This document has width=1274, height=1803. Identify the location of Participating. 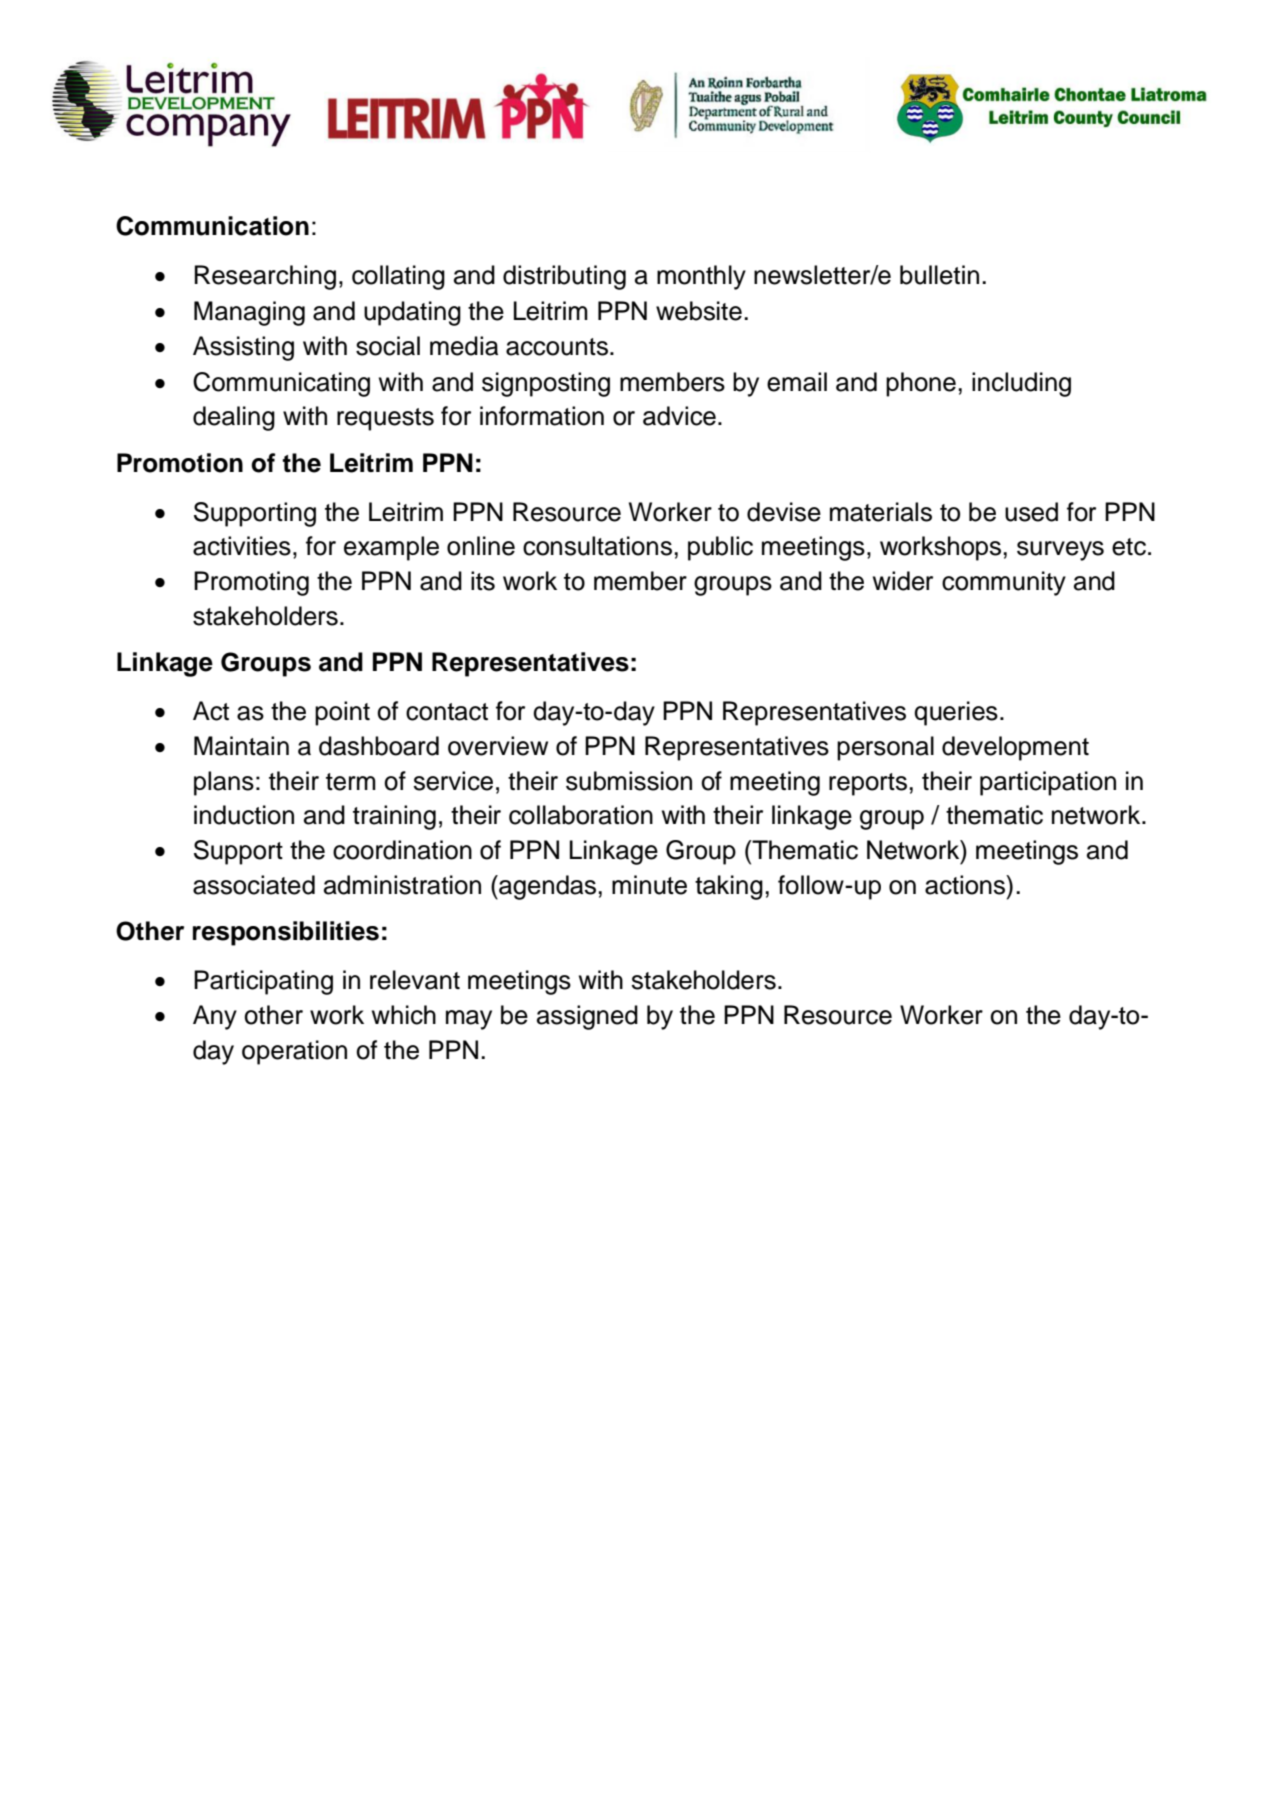
(263, 982).
